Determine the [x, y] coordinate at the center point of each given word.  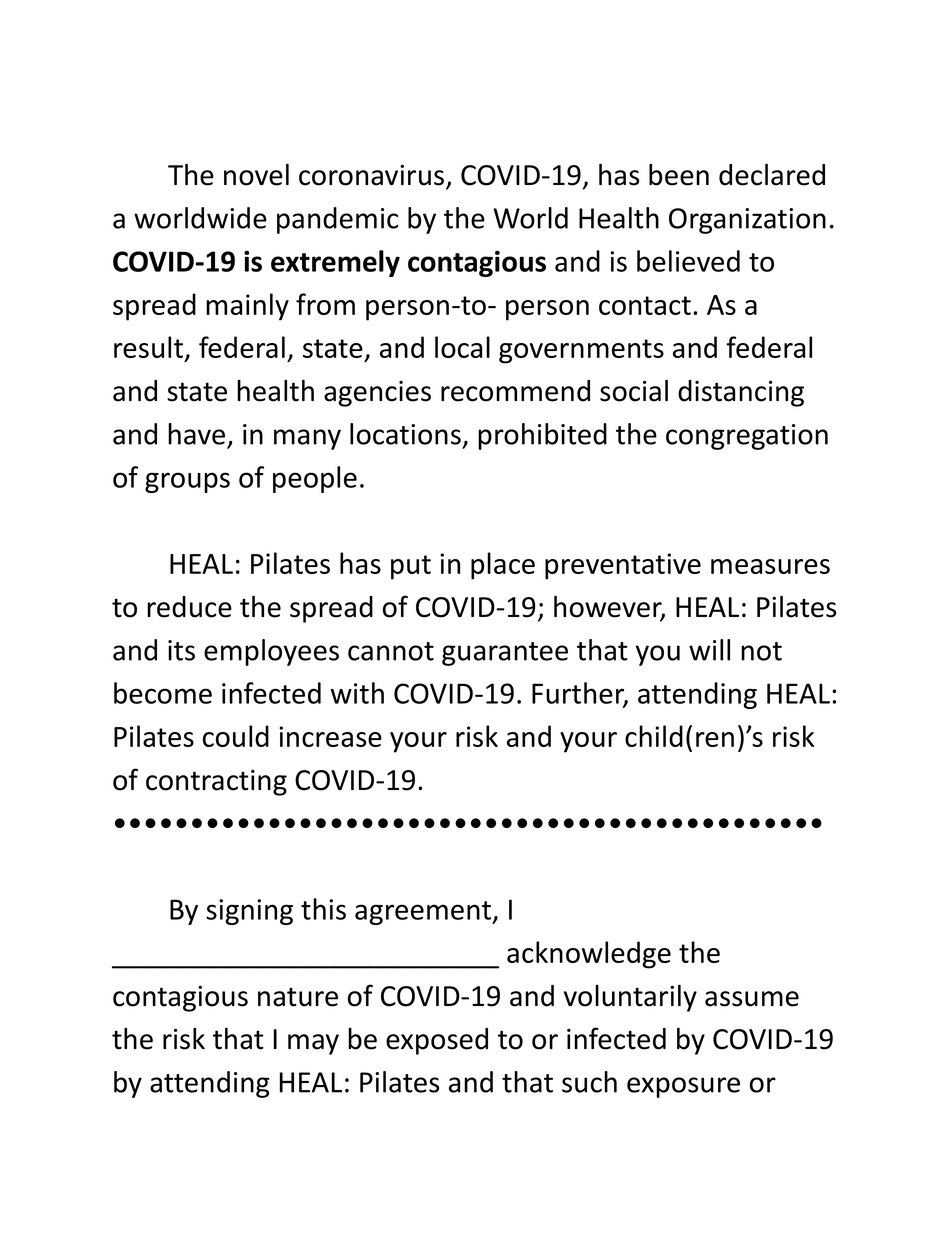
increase [330, 736]
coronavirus [371, 175]
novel [256, 174]
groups [187, 482]
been [679, 174]
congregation [747, 437]
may [313, 1044]
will [709, 650]
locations [405, 434]
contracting [216, 783]
